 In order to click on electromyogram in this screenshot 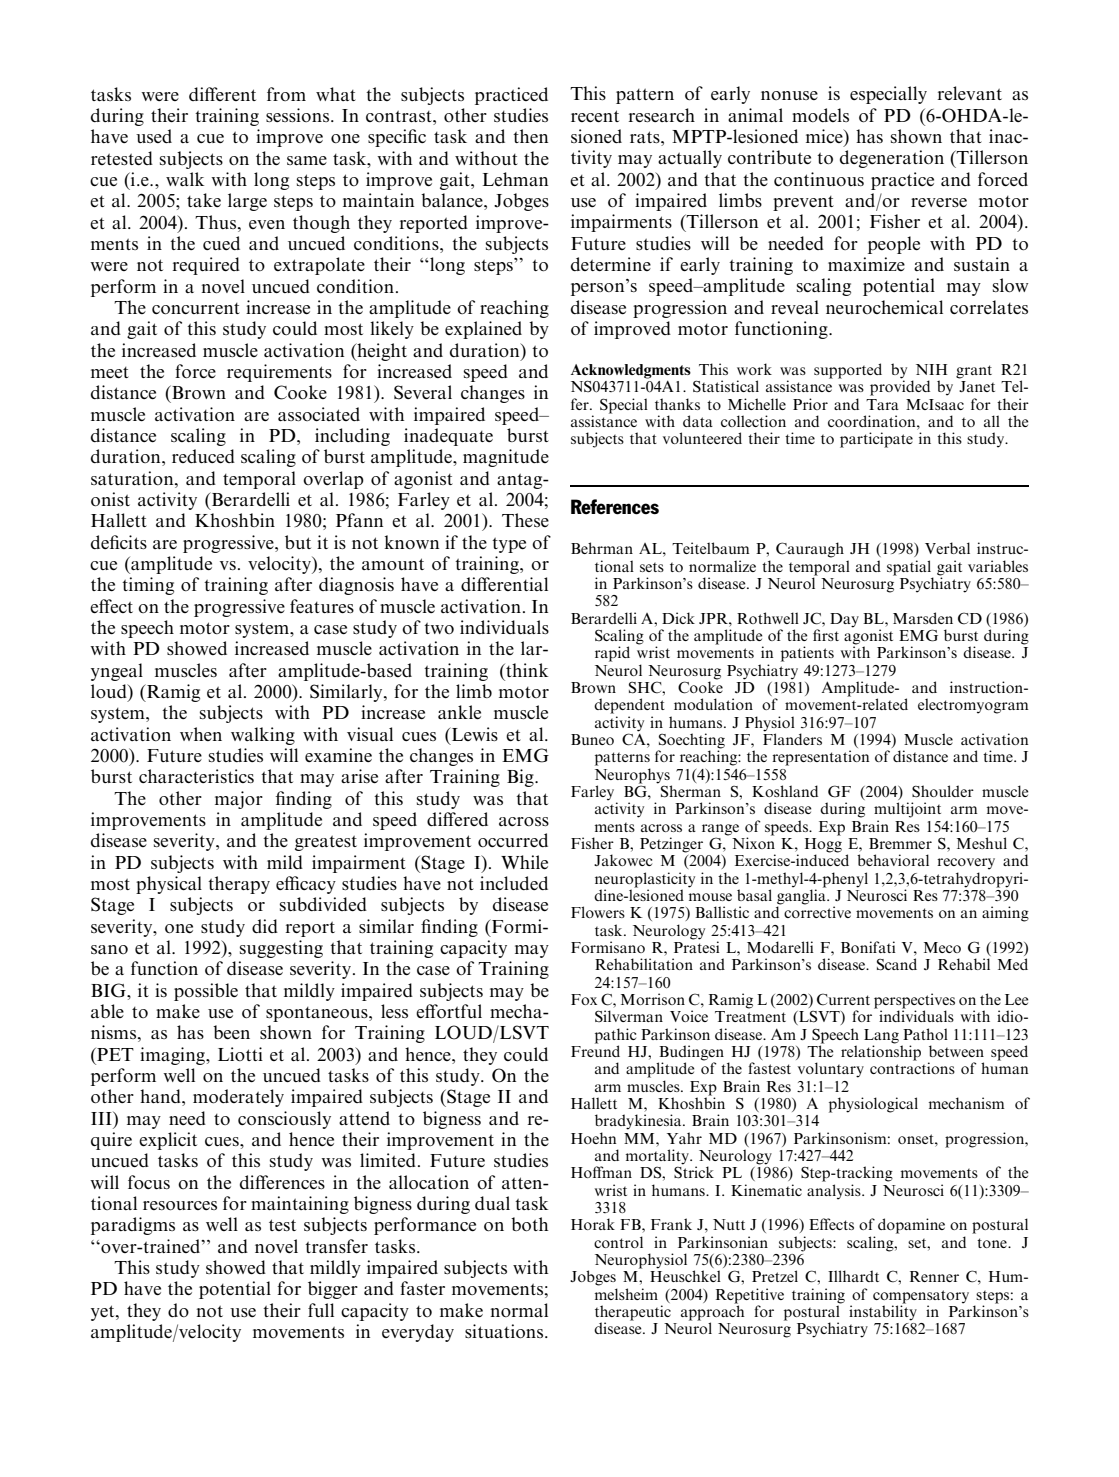, I will do `click(973, 706)`.
